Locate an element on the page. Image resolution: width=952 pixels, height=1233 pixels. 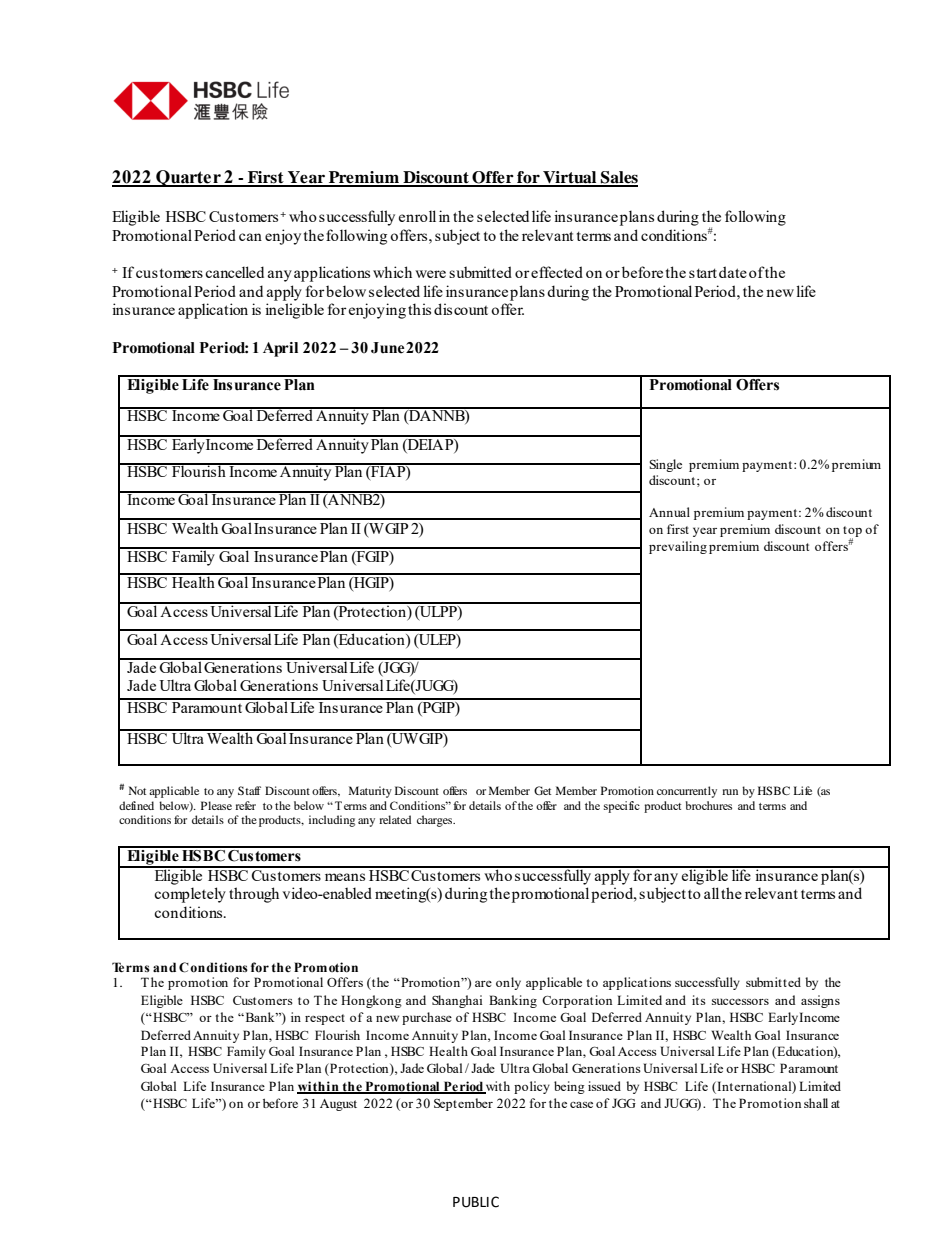
Quarter is located at coordinates (188, 178).
